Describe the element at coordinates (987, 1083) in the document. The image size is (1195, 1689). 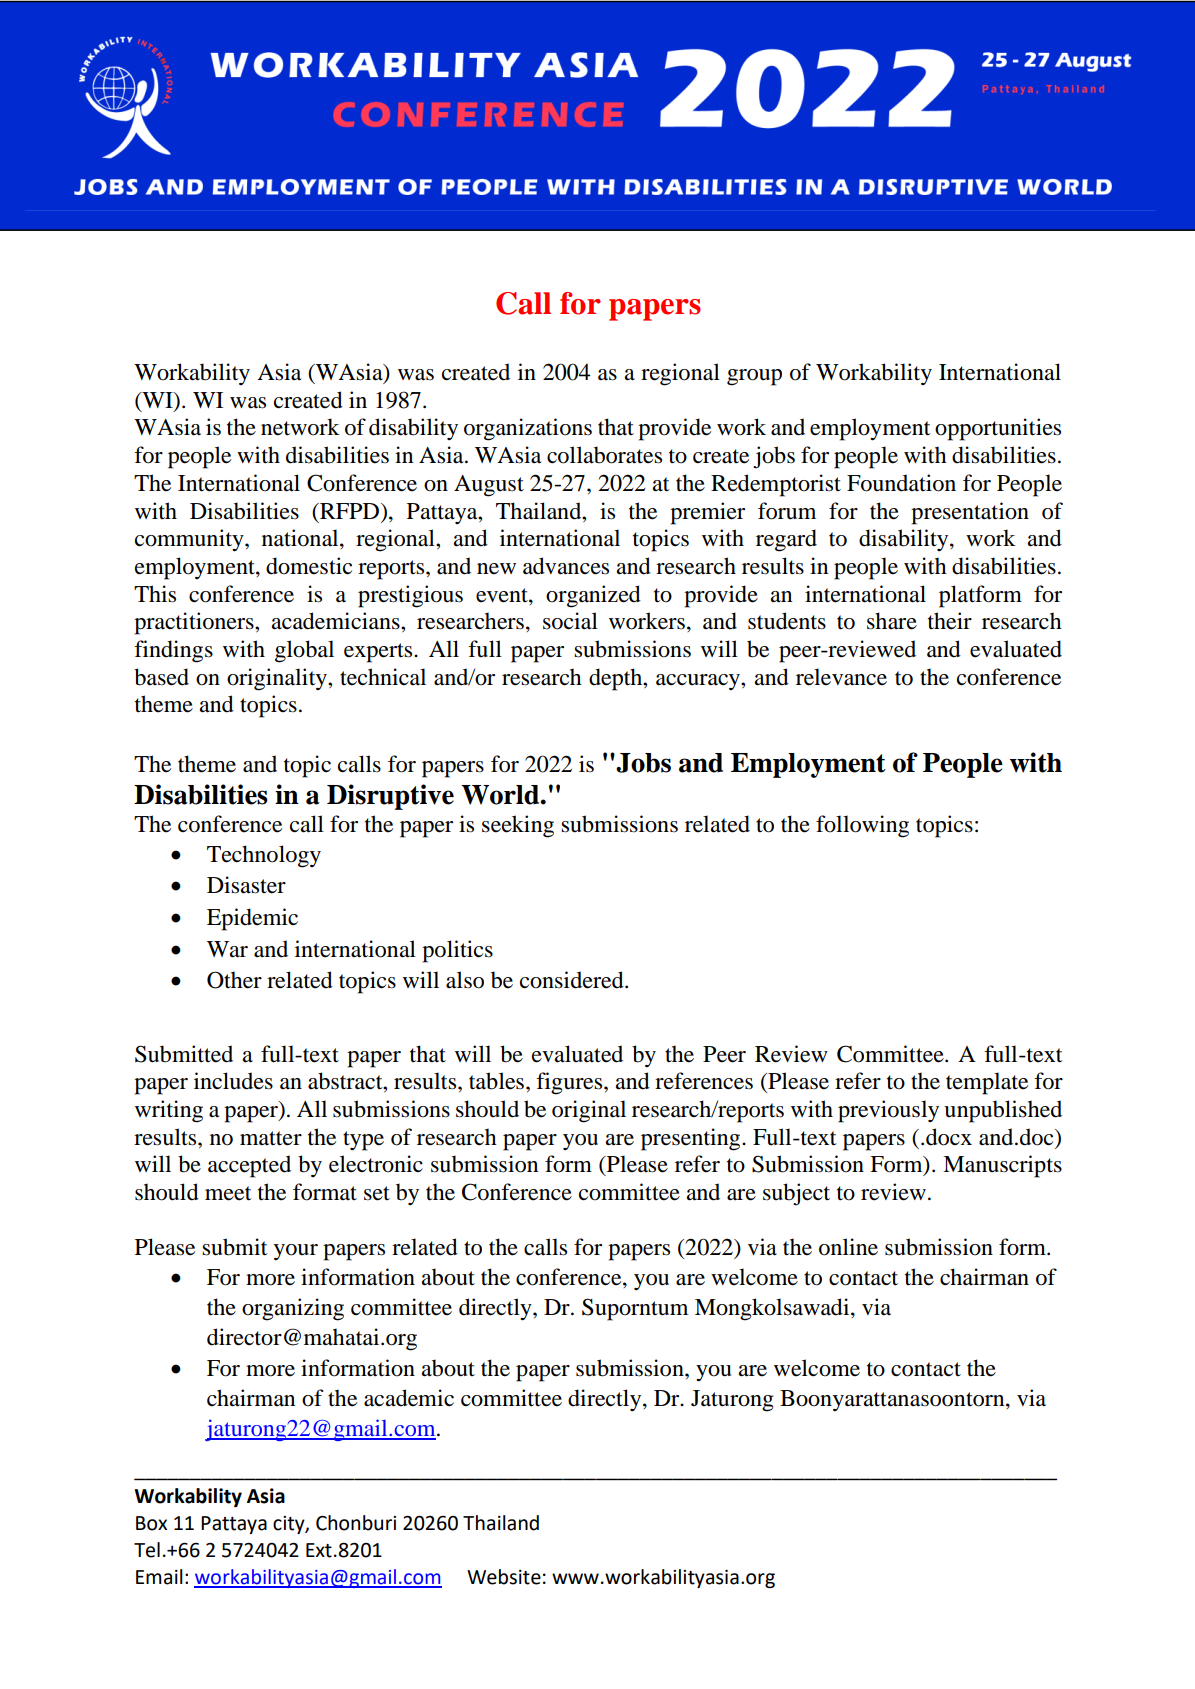
I see `template` at that location.
